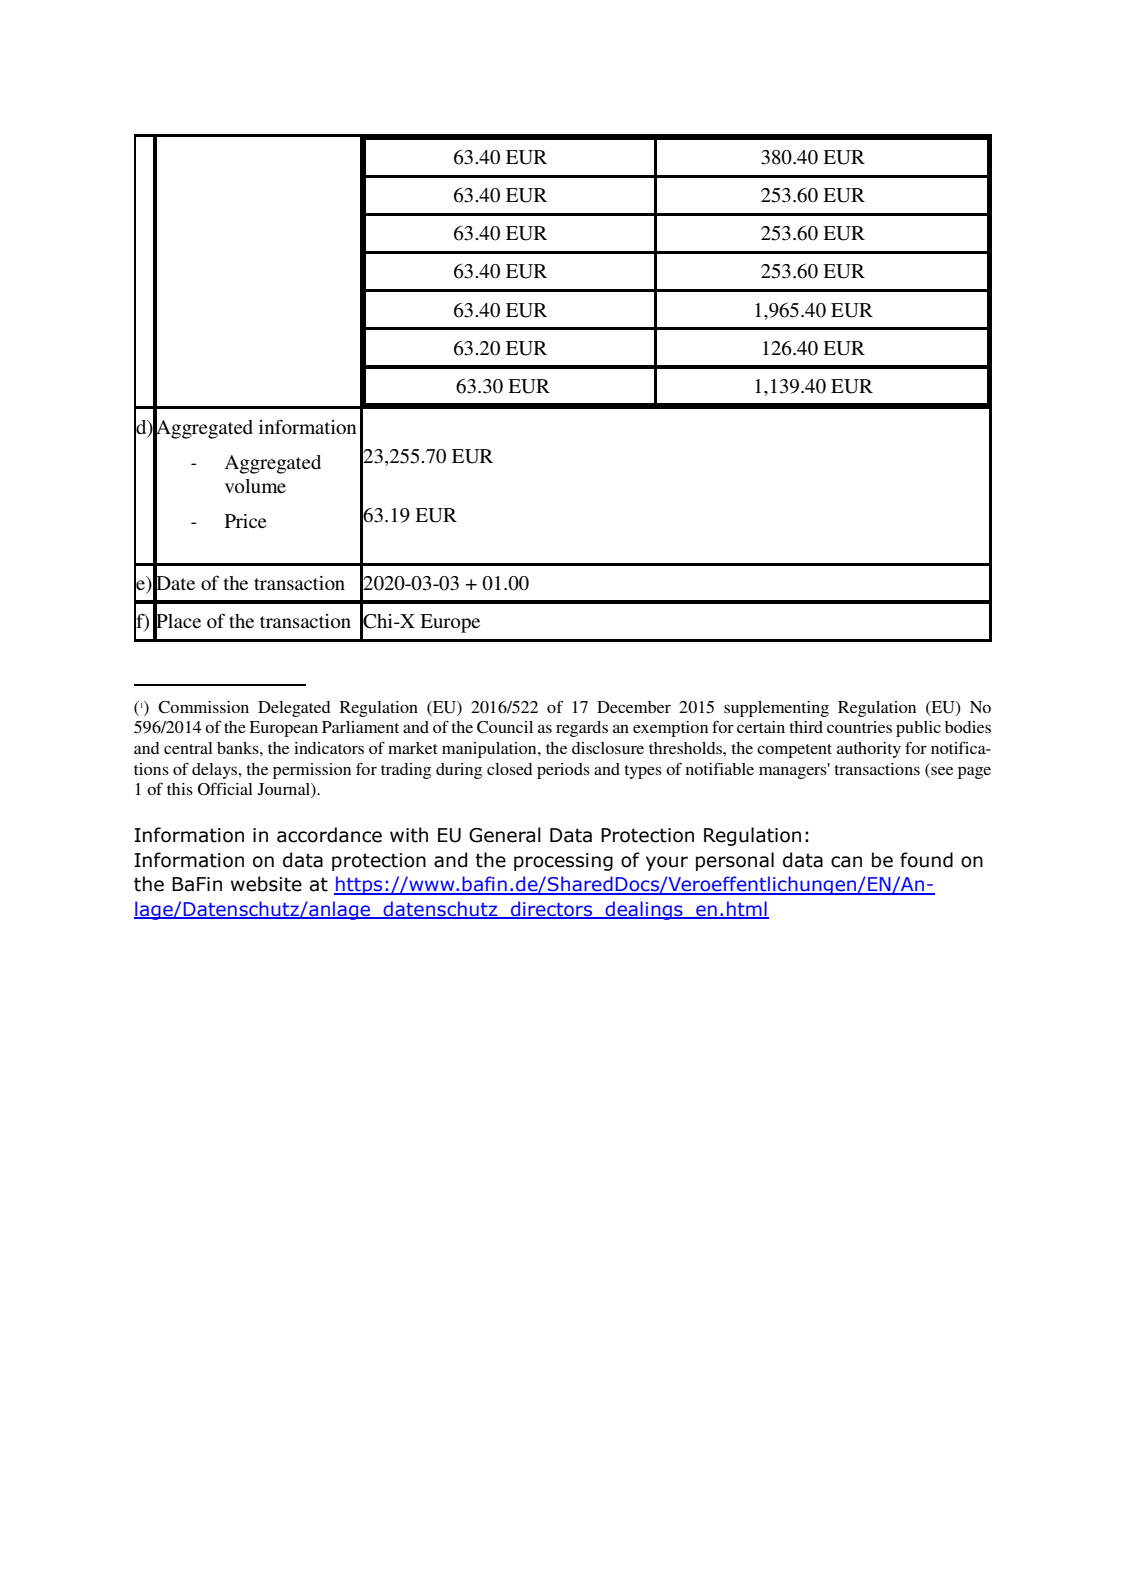  I want to click on website, so click(266, 884).
